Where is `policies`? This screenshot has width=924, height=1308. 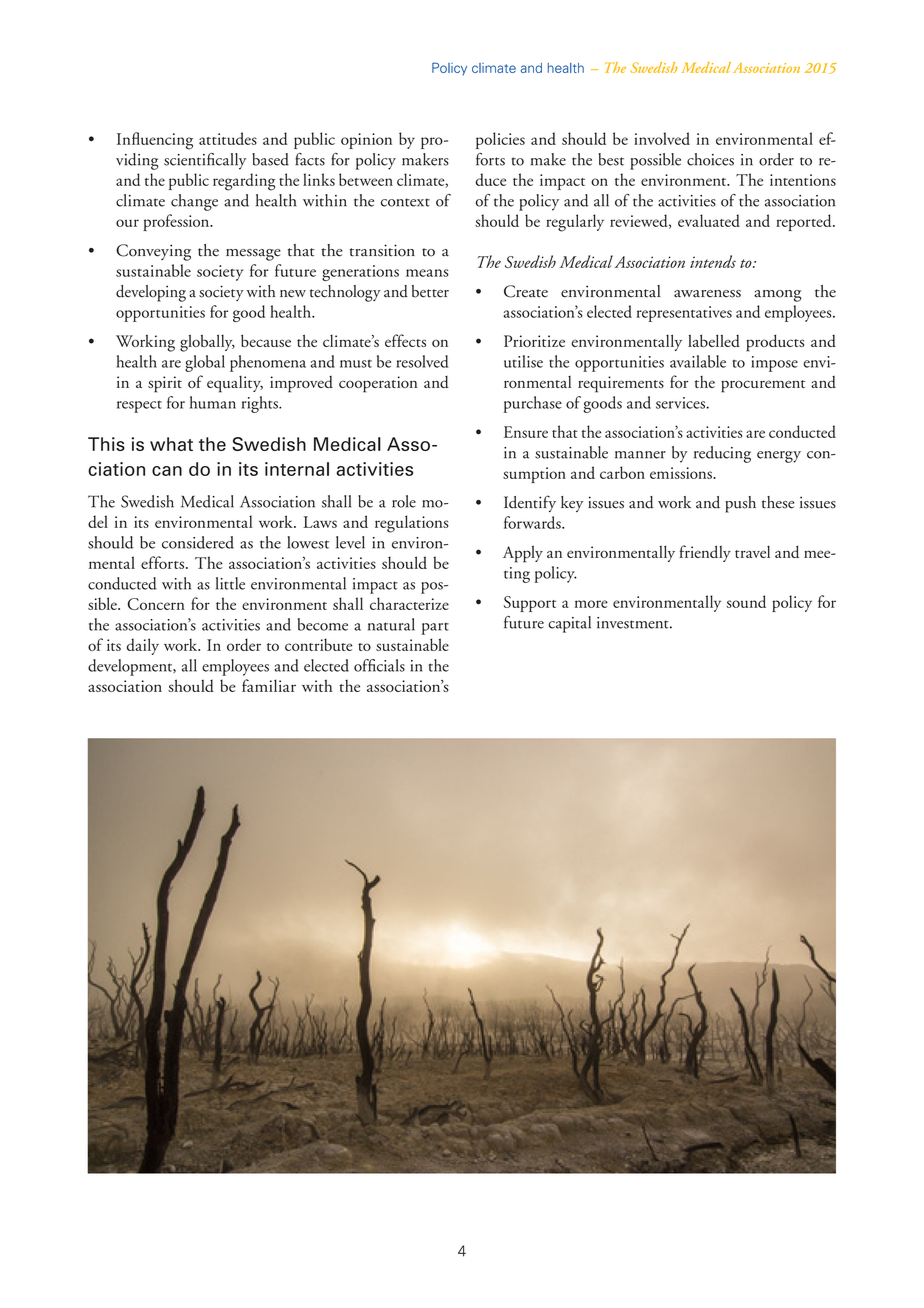
policies is located at coordinates (500, 140).
